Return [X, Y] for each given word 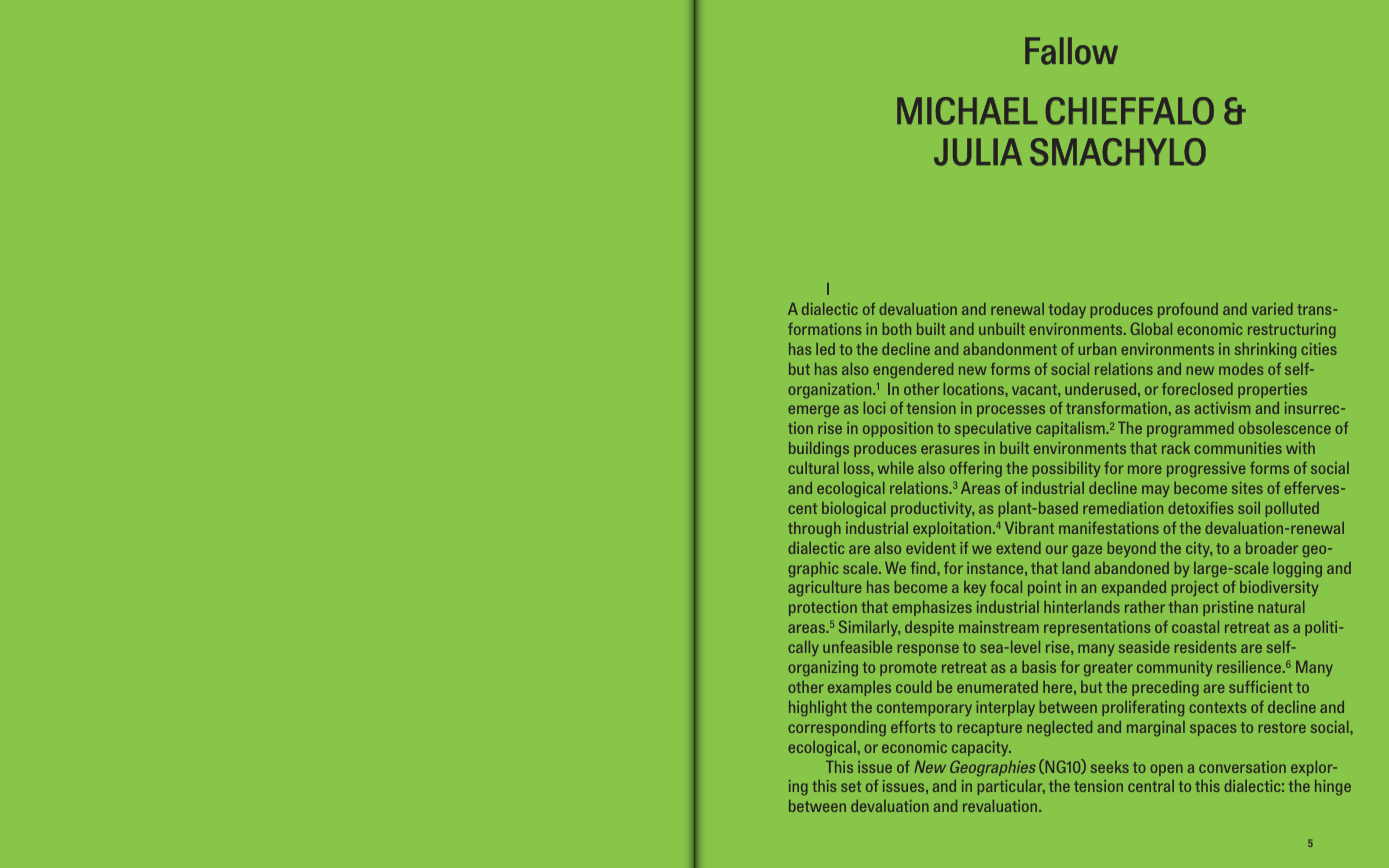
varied [1272, 309]
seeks [1110, 767]
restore [1282, 727]
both [897, 329]
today [1067, 310]
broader [1272, 548]
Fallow [1071, 51]
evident [931, 548]
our [1057, 549]
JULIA [978, 152]
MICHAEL [967, 111]
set [851, 786]
